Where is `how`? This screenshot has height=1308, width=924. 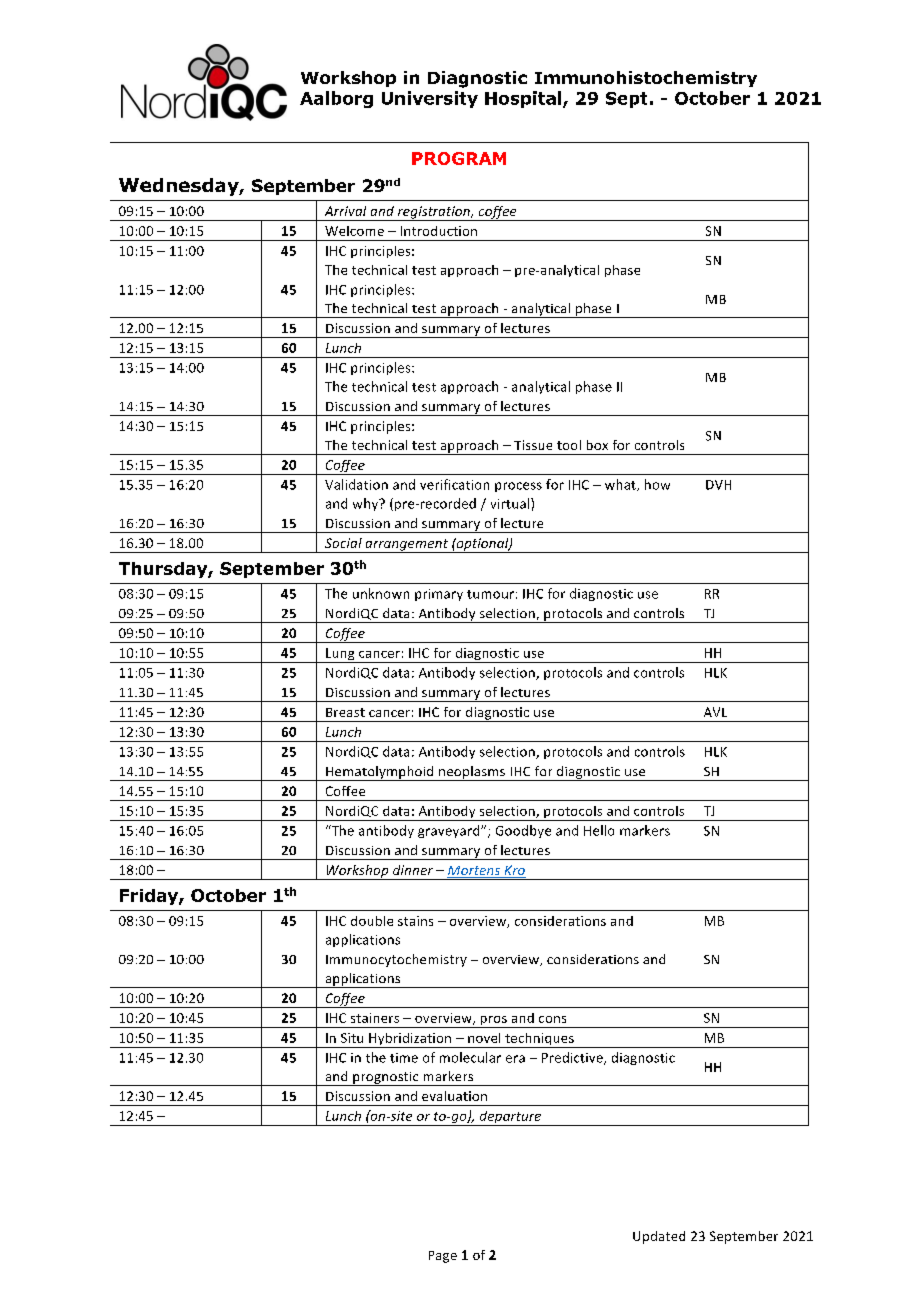
how is located at coordinates (657, 484).
